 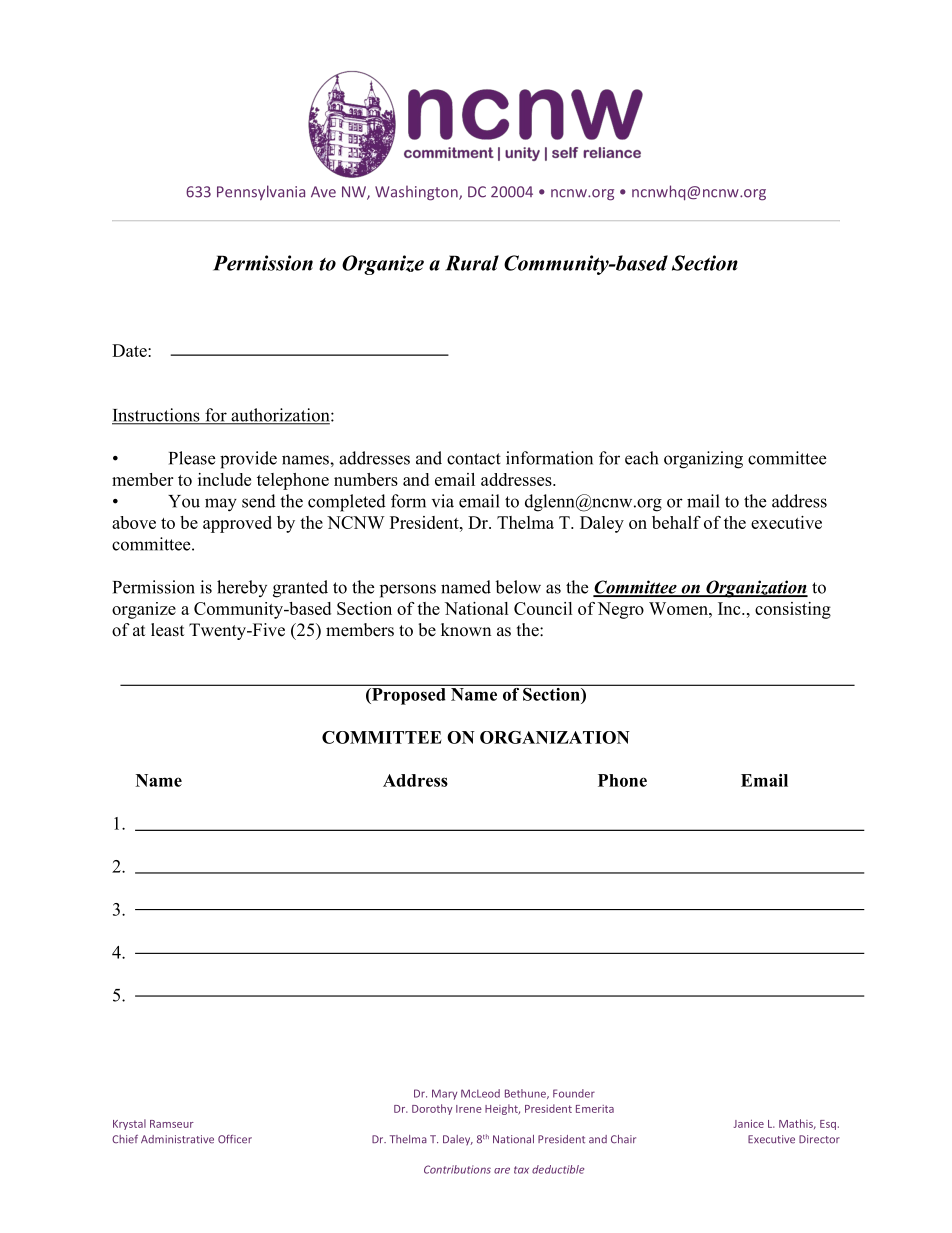 What do you see at coordinates (457, 1169) in the page?
I see `Contributions` at bounding box center [457, 1169].
